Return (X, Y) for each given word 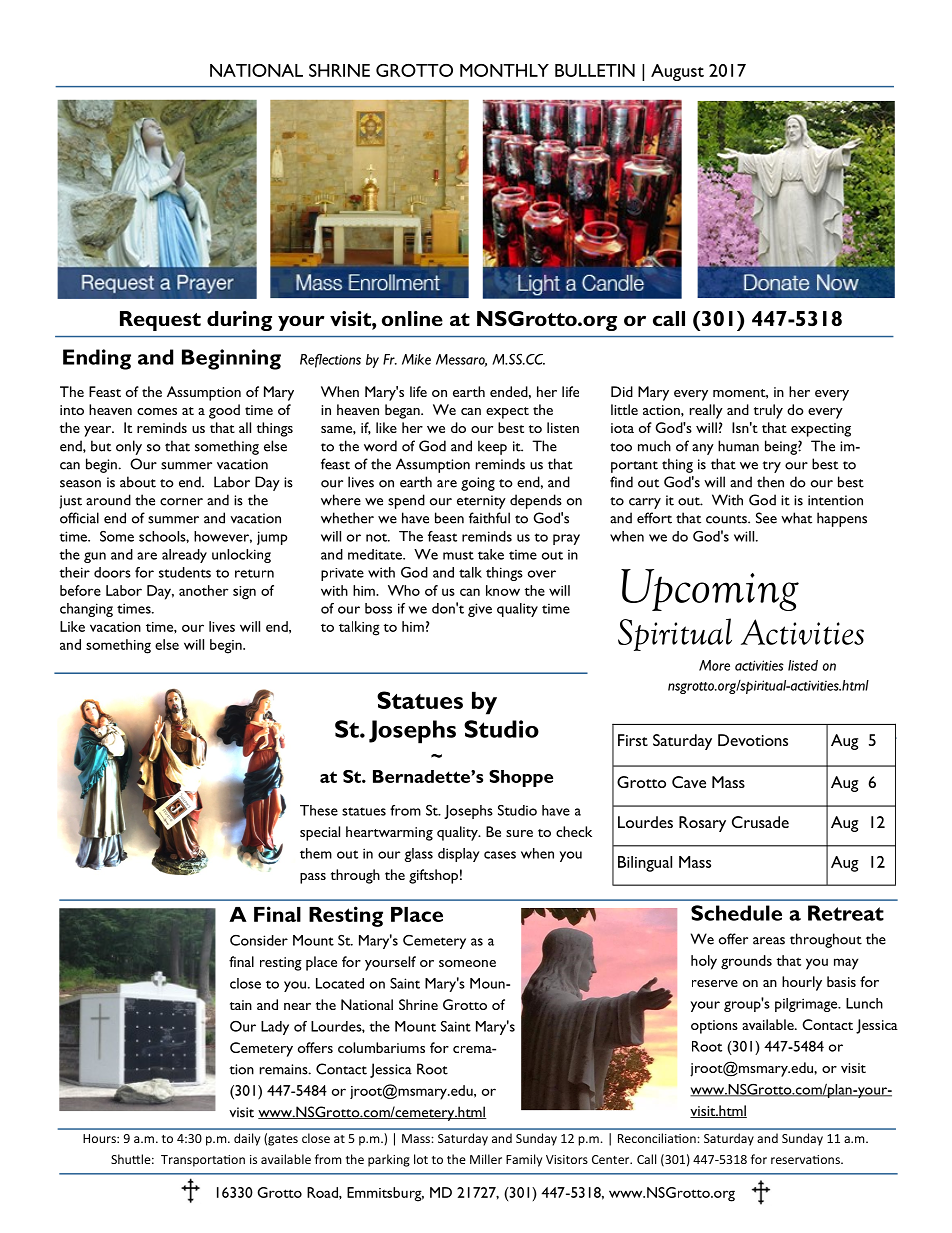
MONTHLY (504, 70)
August (677, 72)
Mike (416, 359)
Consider (259, 940)
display (459, 855)
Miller (486, 1159)
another (203, 590)
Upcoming (710, 590)
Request (160, 321)
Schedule (736, 913)
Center (612, 1159)
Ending (97, 359)
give (480, 610)
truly (768, 411)
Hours (100, 1138)
